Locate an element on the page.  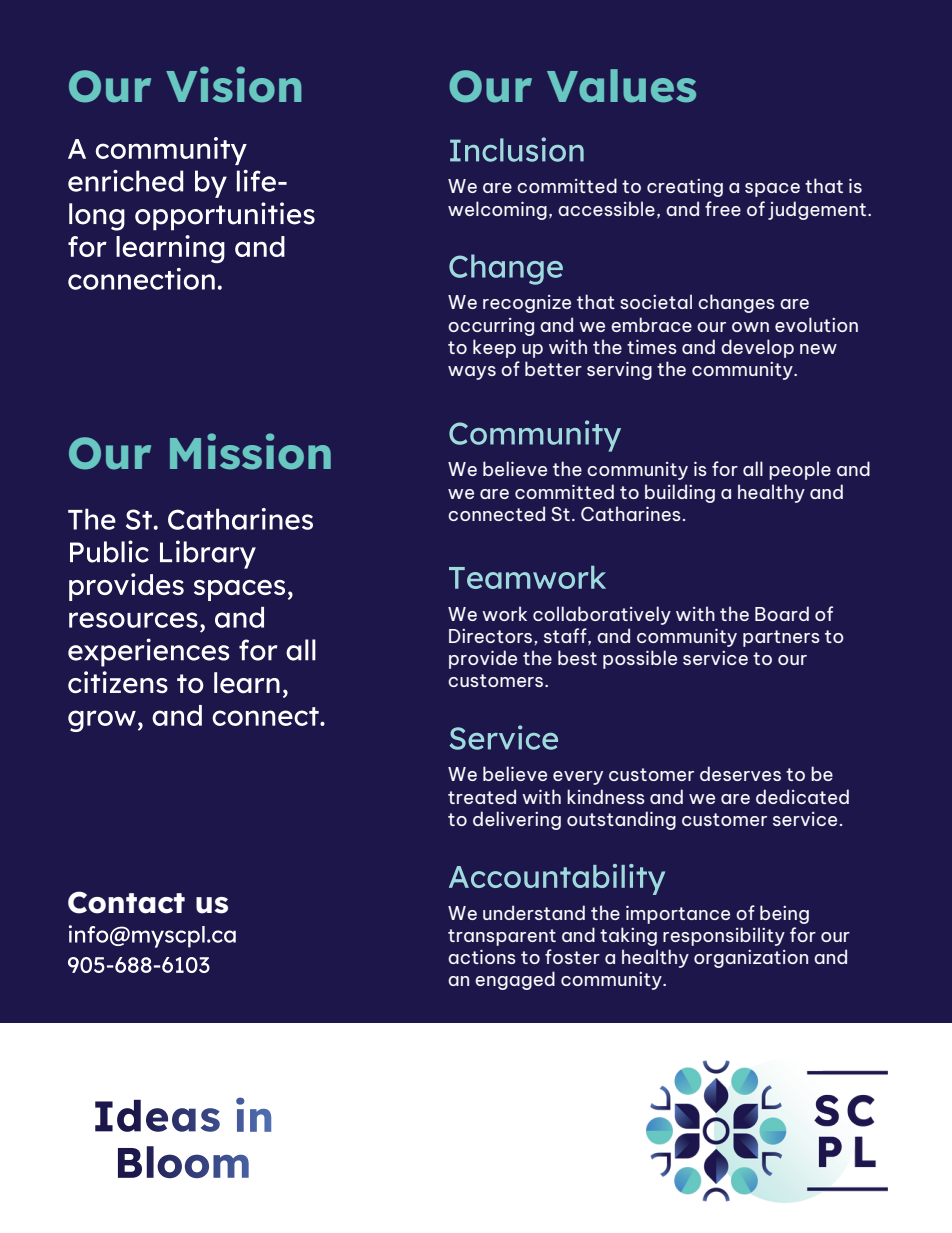
Contact is located at coordinates (126, 902).
